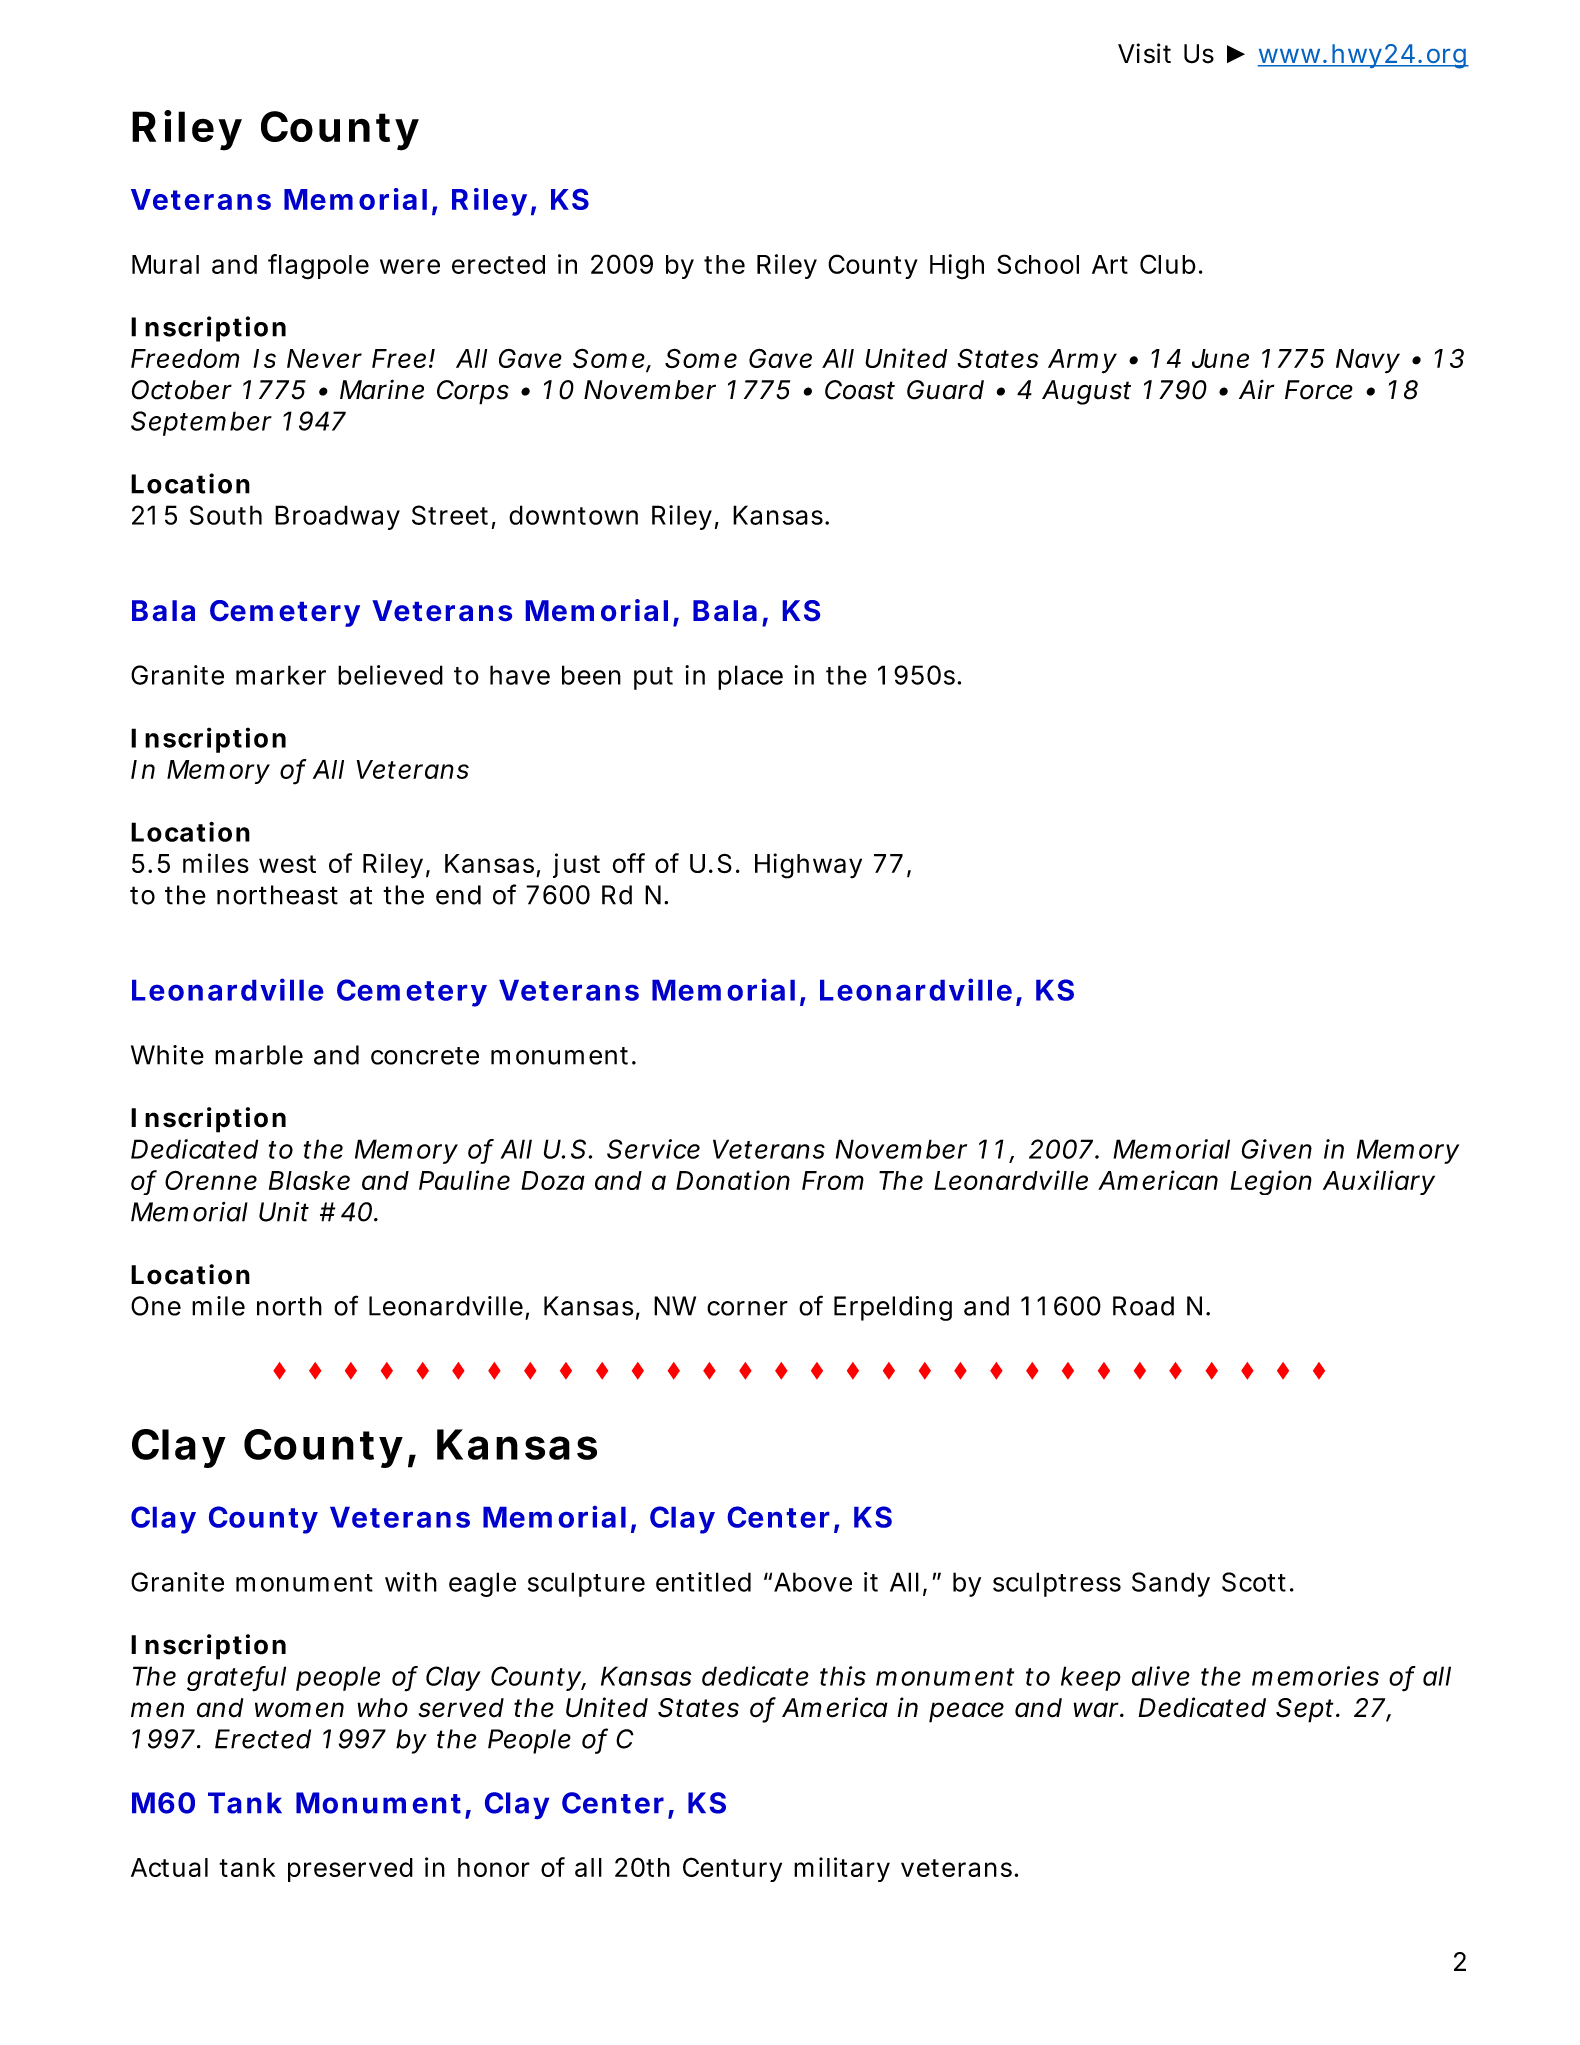  I want to click on were, so click(410, 266).
